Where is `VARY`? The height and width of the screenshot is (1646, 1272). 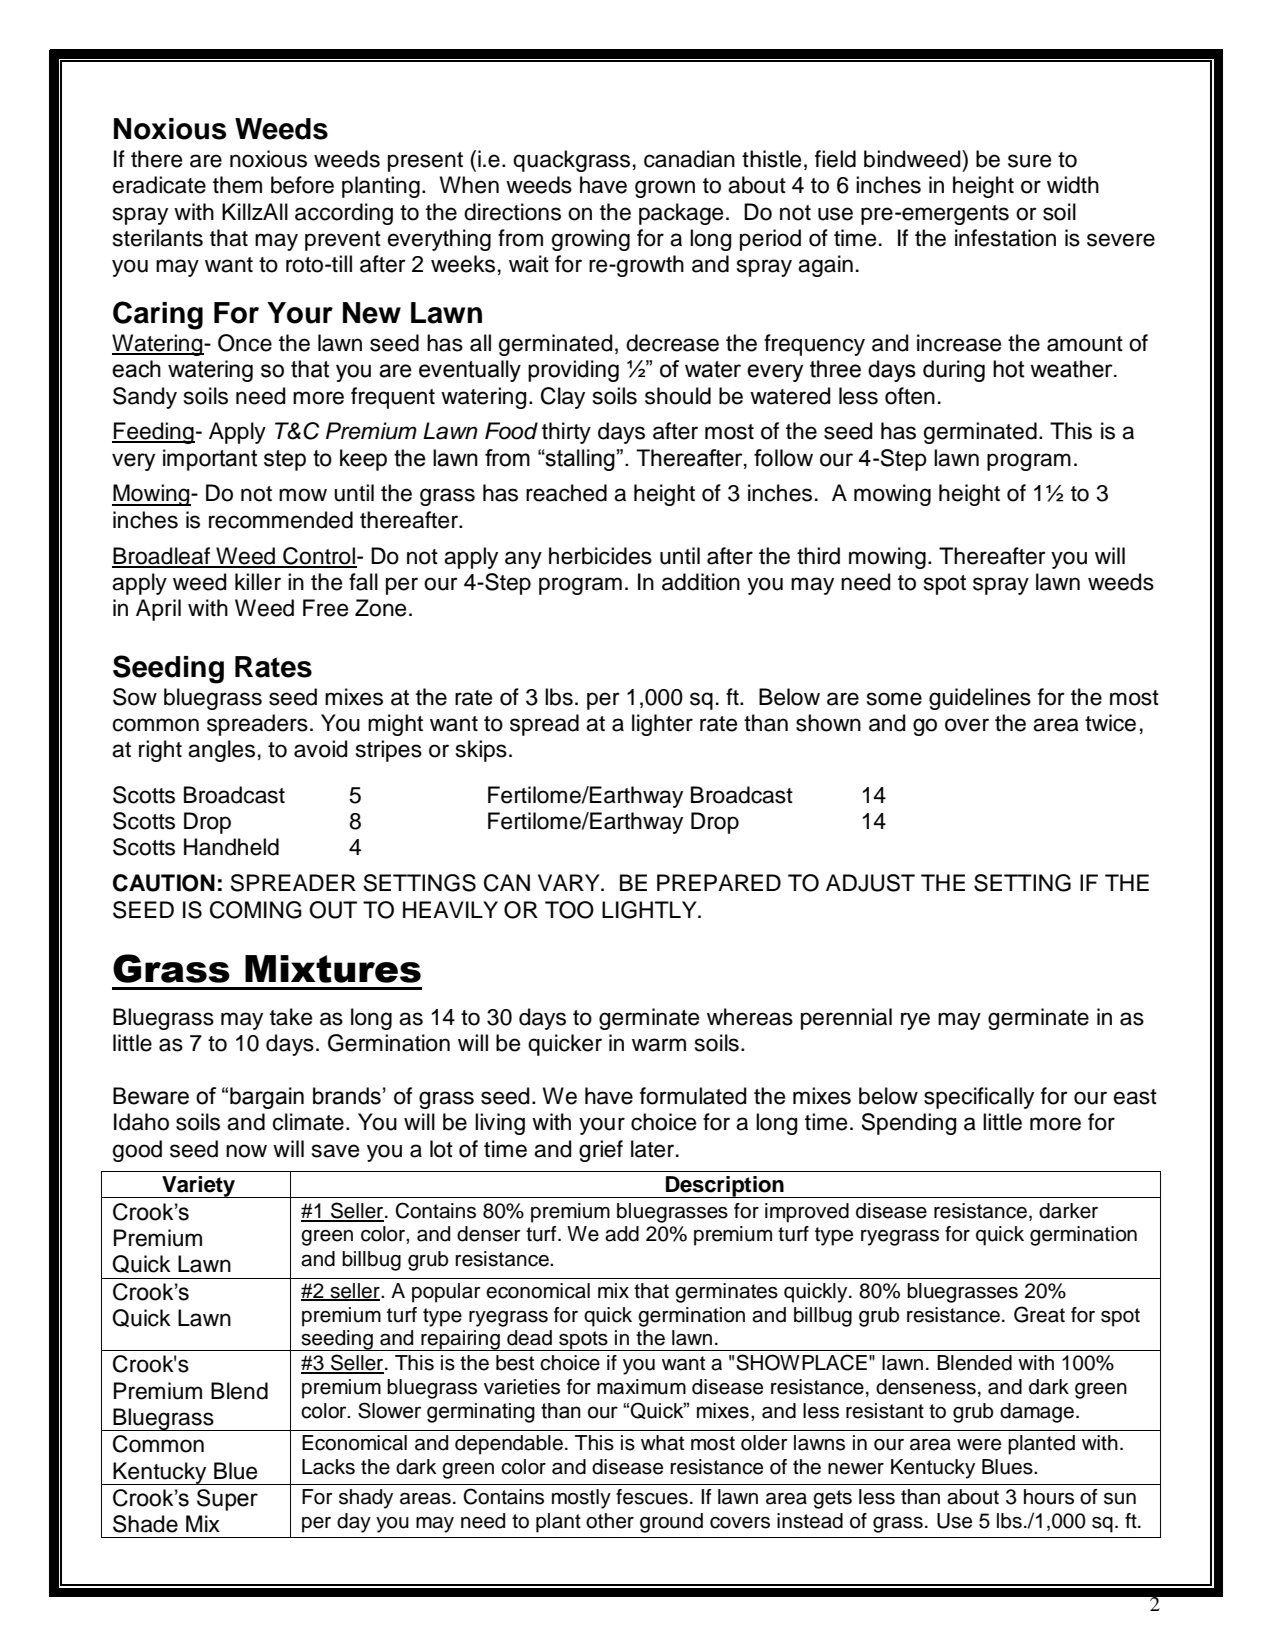 VARY is located at coordinates (570, 882).
